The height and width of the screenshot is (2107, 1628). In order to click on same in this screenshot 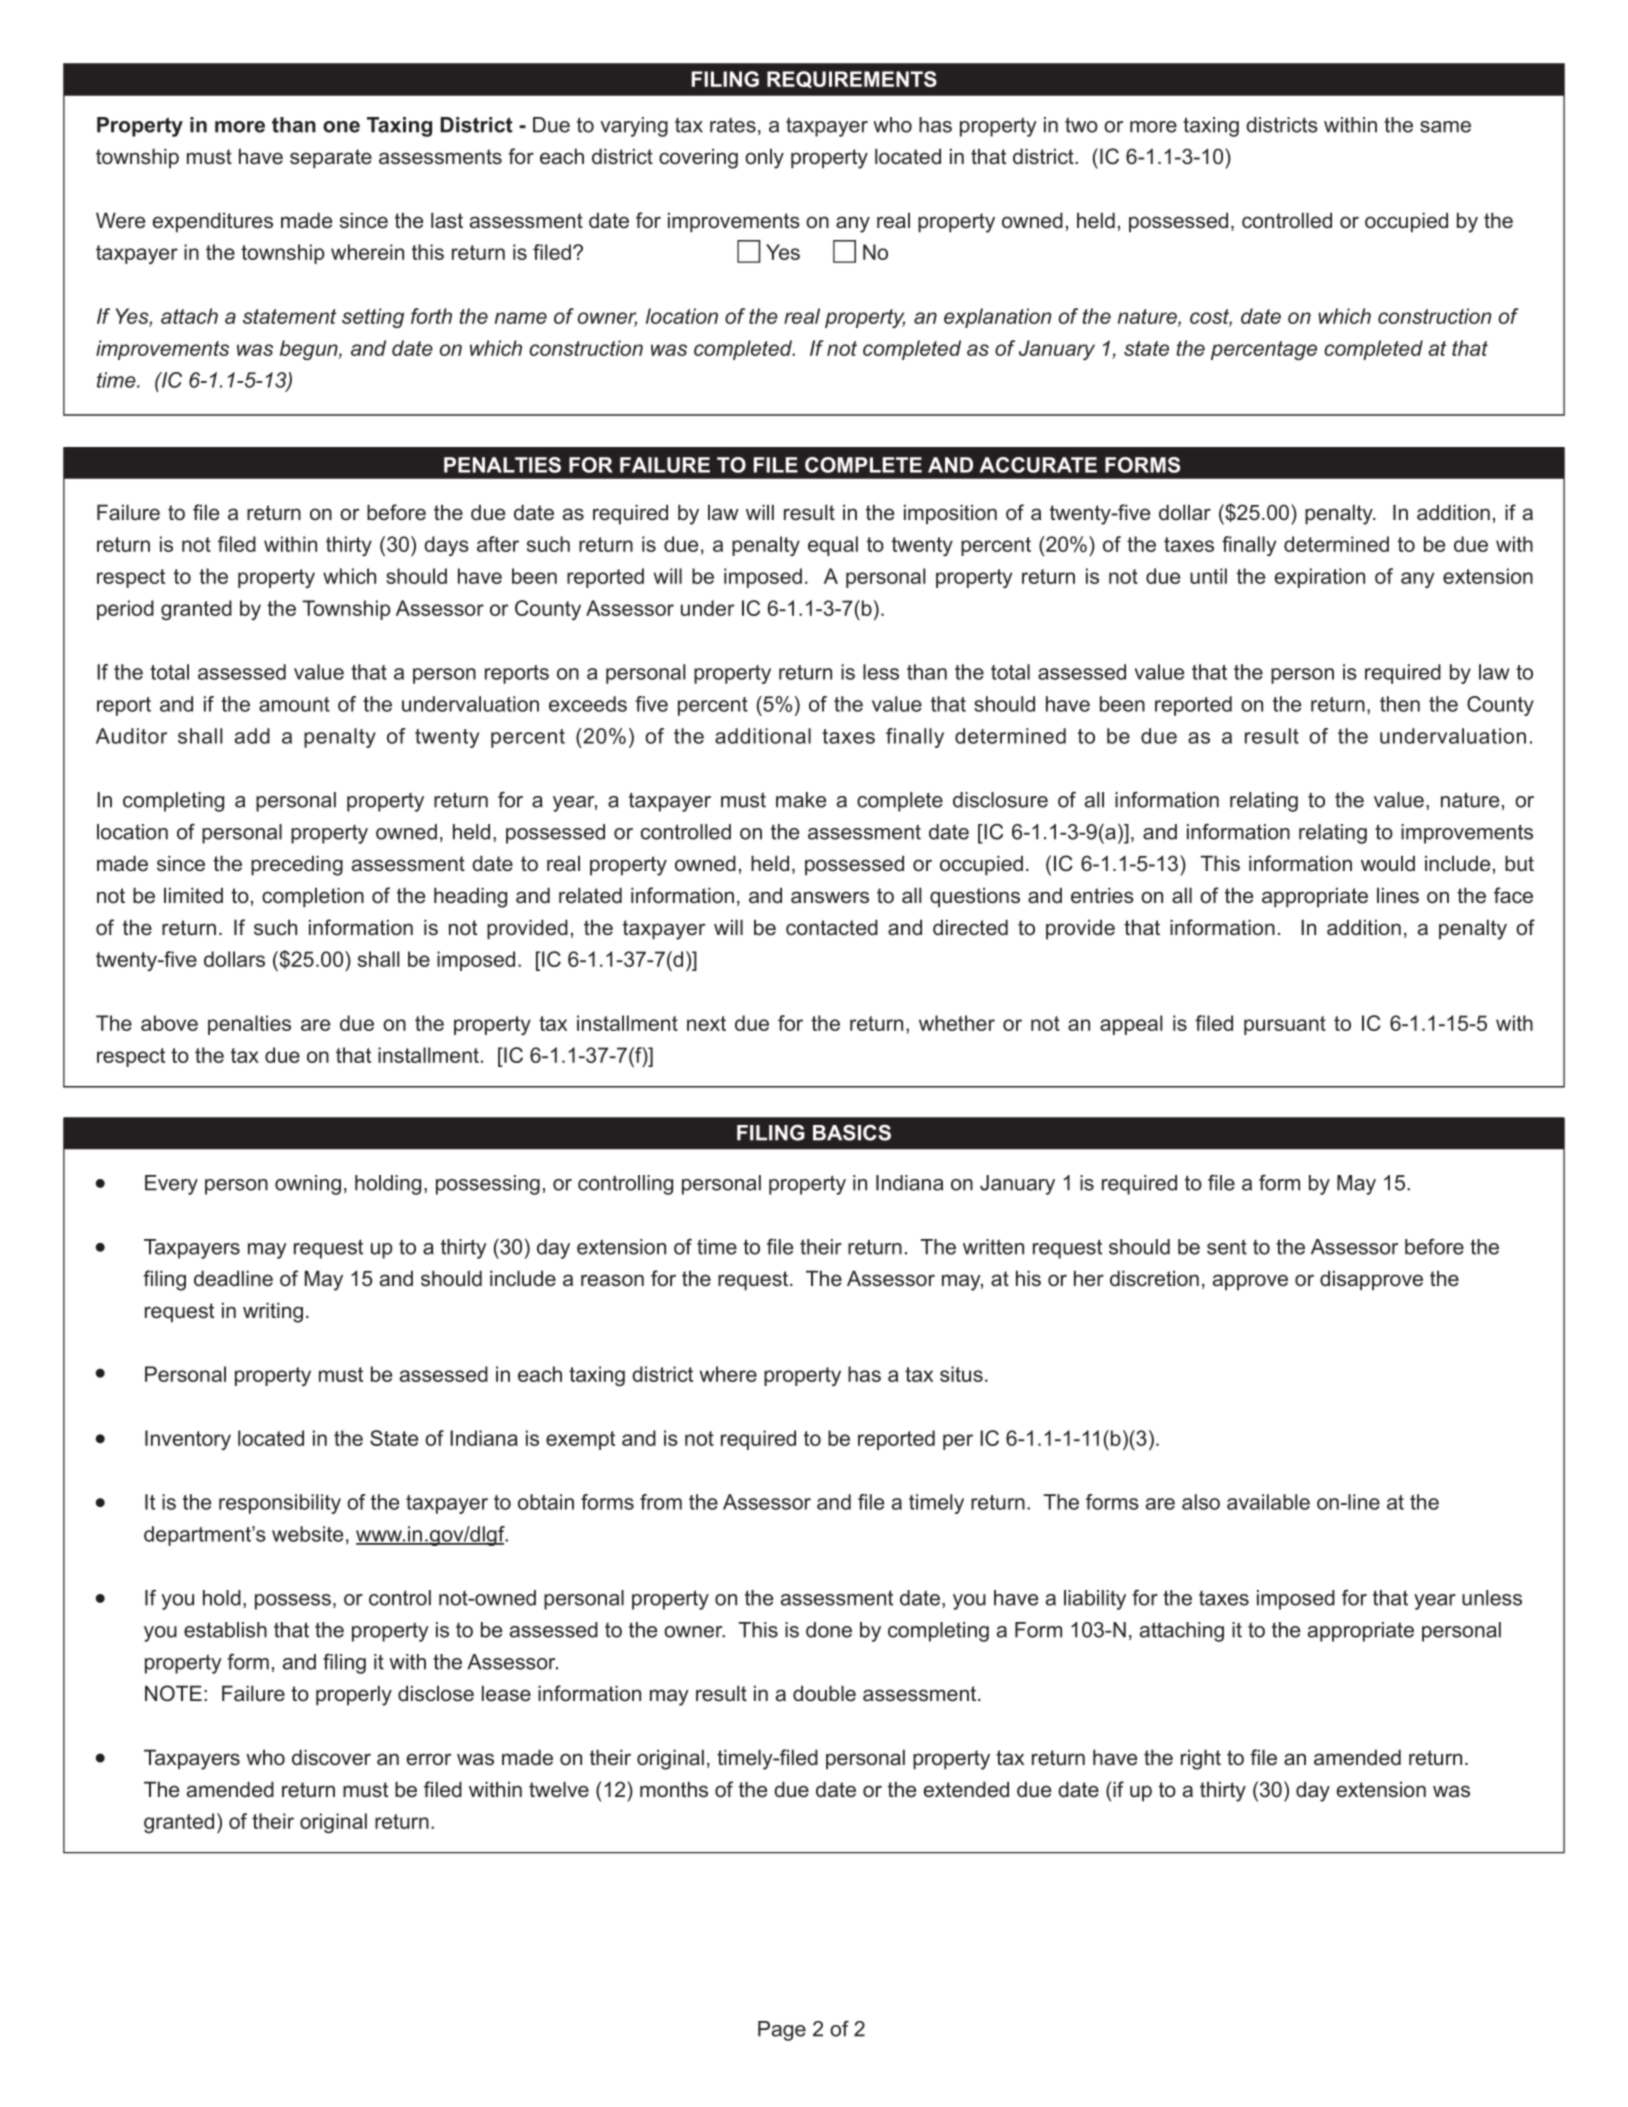, I will do `click(1445, 127)`.
